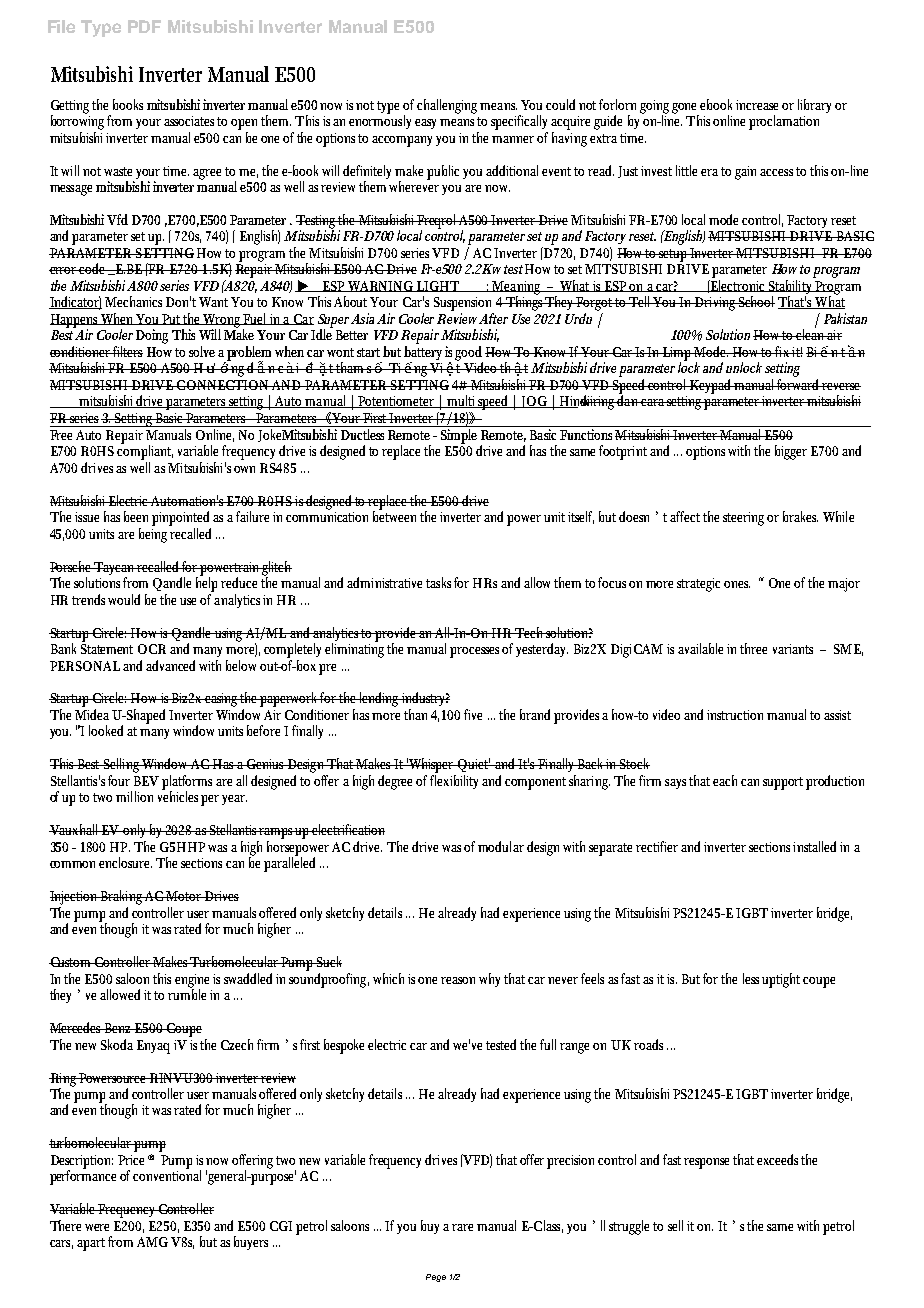 The width and height of the screenshot is (924, 1308). Describe the element at coordinates (783, 351) in the screenshot. I see `fix` at that location.
